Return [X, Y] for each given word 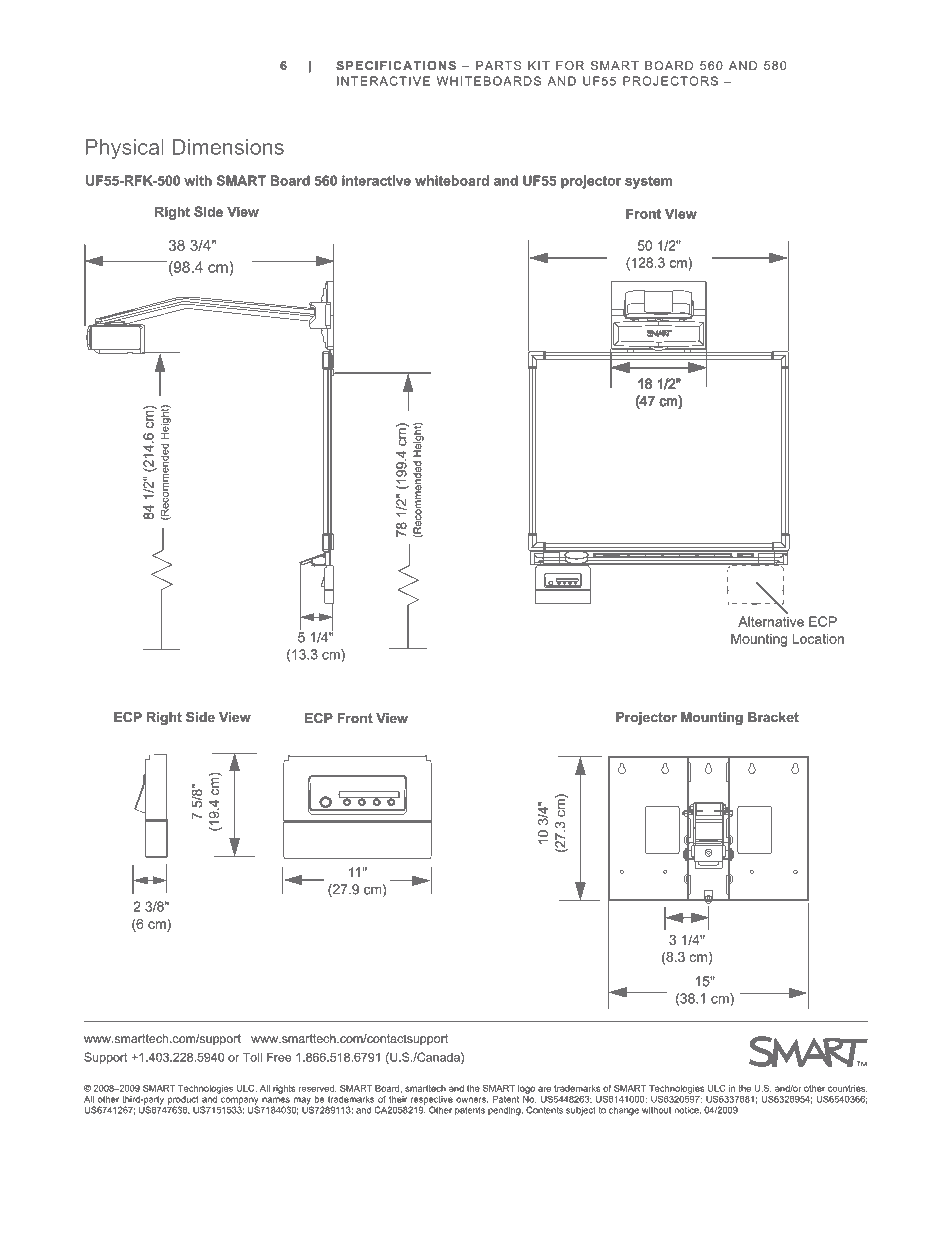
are [544, 1089]
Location [818, 638]
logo [526, 1089]
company [238, 1102]
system [648, 182]
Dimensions [228, 147]
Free [279, 1057]
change [624, 1111]
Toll [252, 1057]
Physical [125, 149]
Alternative [771, 621]
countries [847, 1088]
